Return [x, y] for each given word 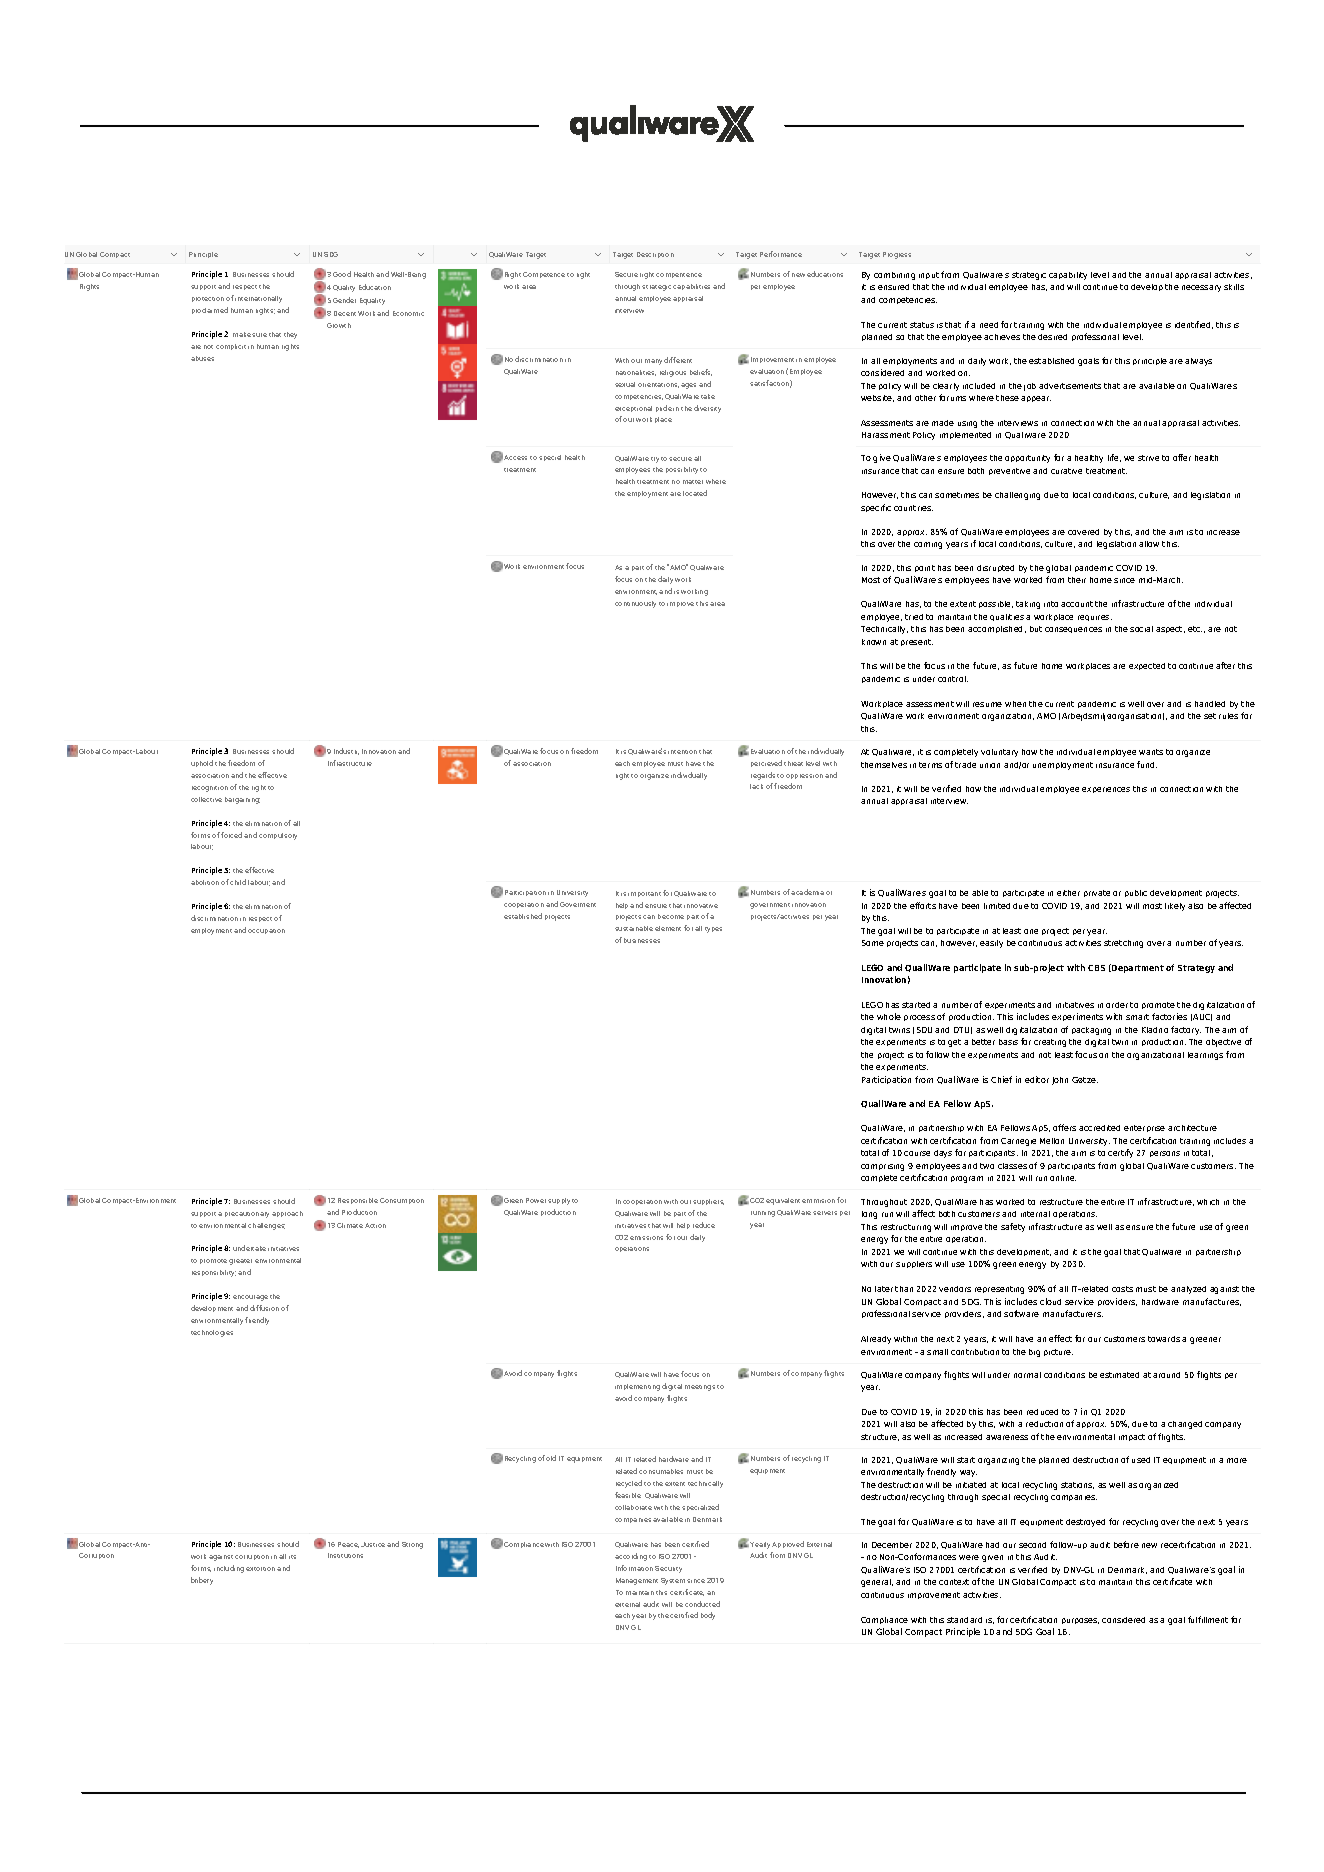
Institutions [345, 1555]
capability [1068, 276]
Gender [344, 300]
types [713, 930]
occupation [266, 931]
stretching [1123, 944]
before [1126, 1544]
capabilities [691, 287]
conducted [702, 1604]
